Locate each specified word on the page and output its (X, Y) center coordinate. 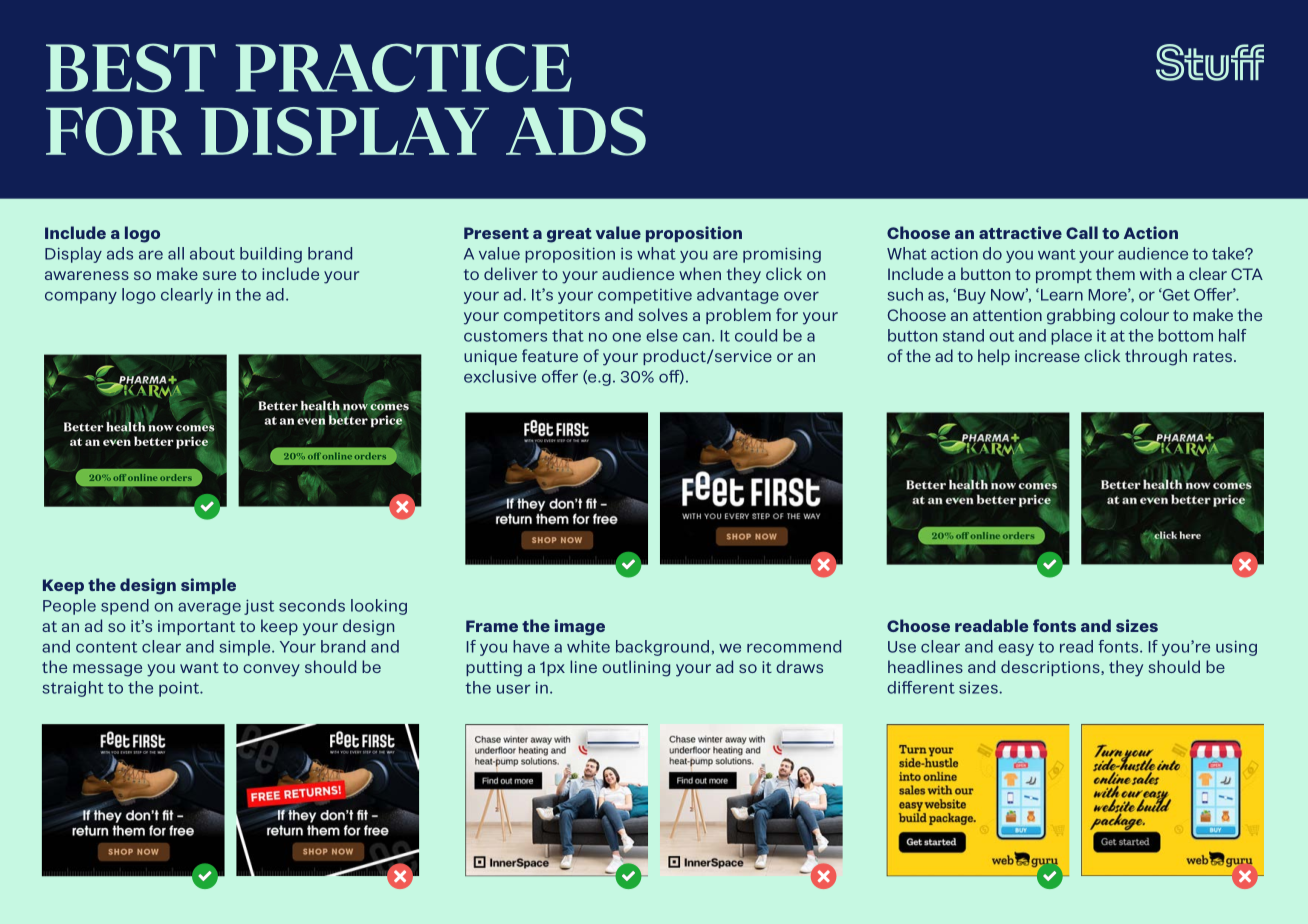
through (1156, 357)
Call (1082, 232)
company (81, 297)
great (569, 235)
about (212, 253)
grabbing (1081, 316)
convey (271, 670)
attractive (1020, 232)
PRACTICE (403, 68)
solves (663, 314)
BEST (131, 68)
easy (1016, 649)
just (259, 607)
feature (550, 355)
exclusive (500, 376)
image (580, 627)
